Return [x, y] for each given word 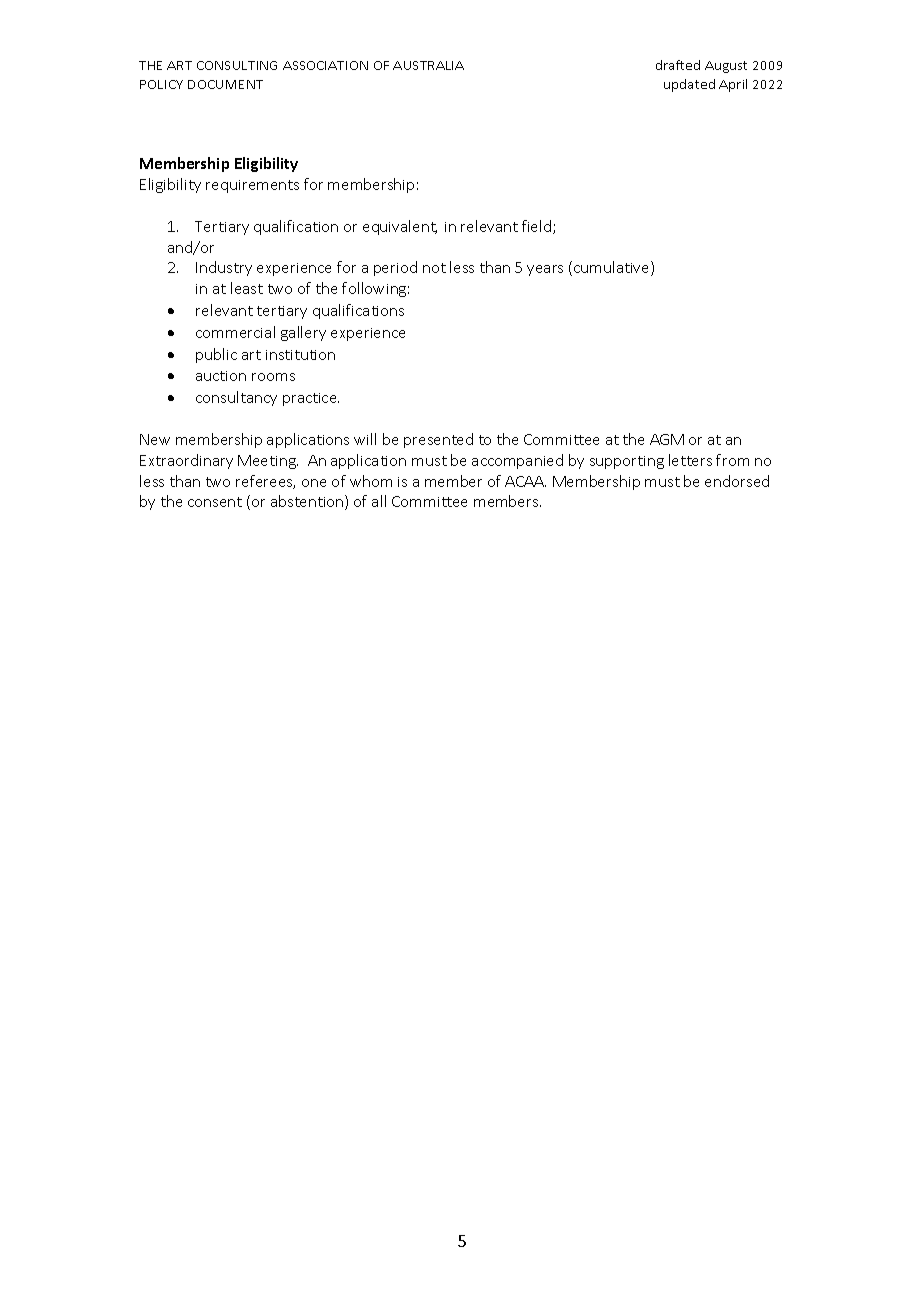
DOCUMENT [225, 84]
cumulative [613, 268]
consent [215, 502]
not [434, 268]
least [247, 288]
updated [689, 85]
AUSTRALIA [428, 65]
